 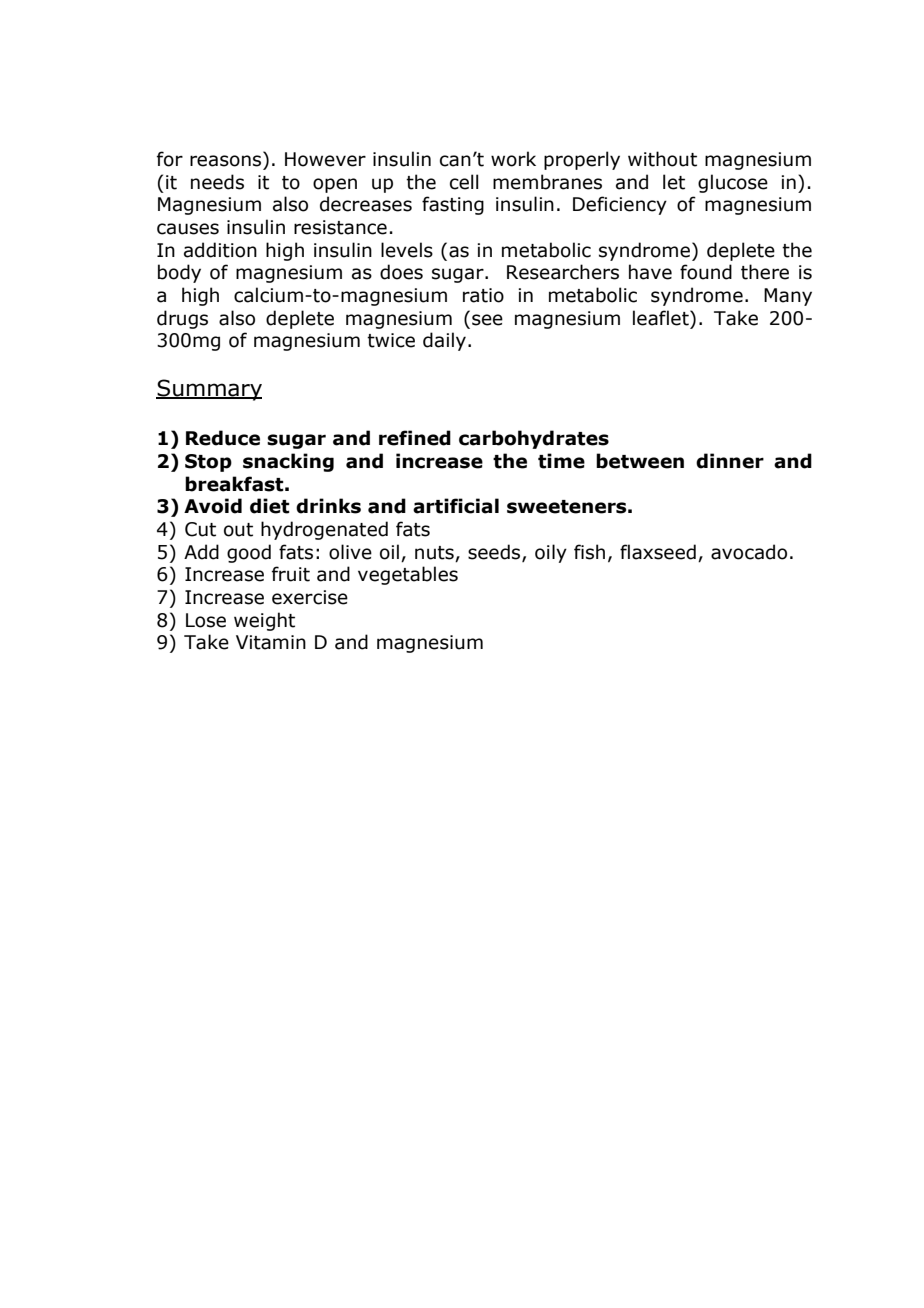 What do you see at coordinates (217, 182) in the page?
I see `needs` at bounding box center [217, 182].
